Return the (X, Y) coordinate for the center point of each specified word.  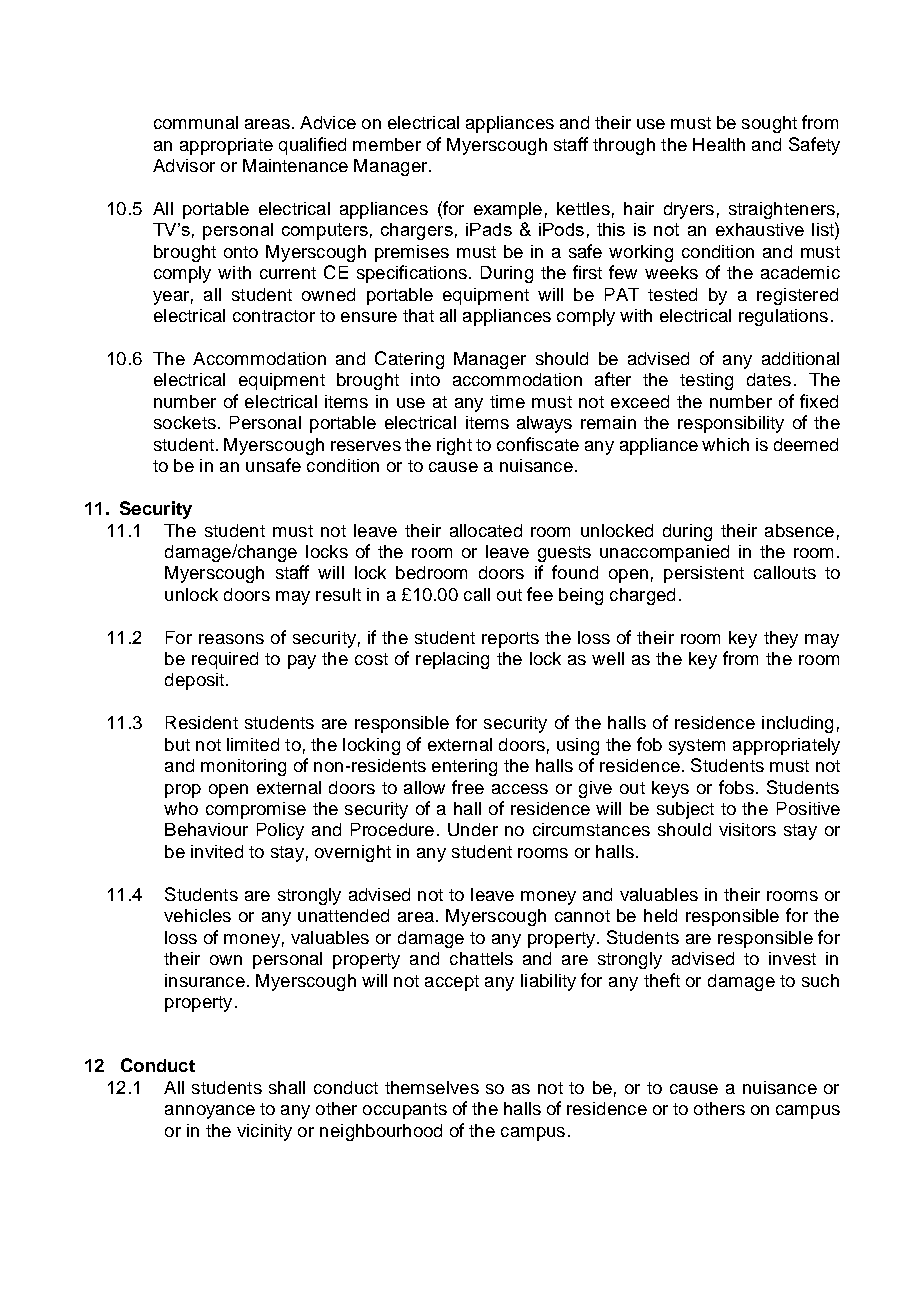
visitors (747, 829)
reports (510, 640)
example (508, 210)
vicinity (264, 1132)
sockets (185, 422)
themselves (432, 1087)
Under (473, 829)
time (507, 401)
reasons (231, 639)
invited (217, 851)
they (781, 639)
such (820, 980)
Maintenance (295, 165)
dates (769, 379)
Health (719, 144)
